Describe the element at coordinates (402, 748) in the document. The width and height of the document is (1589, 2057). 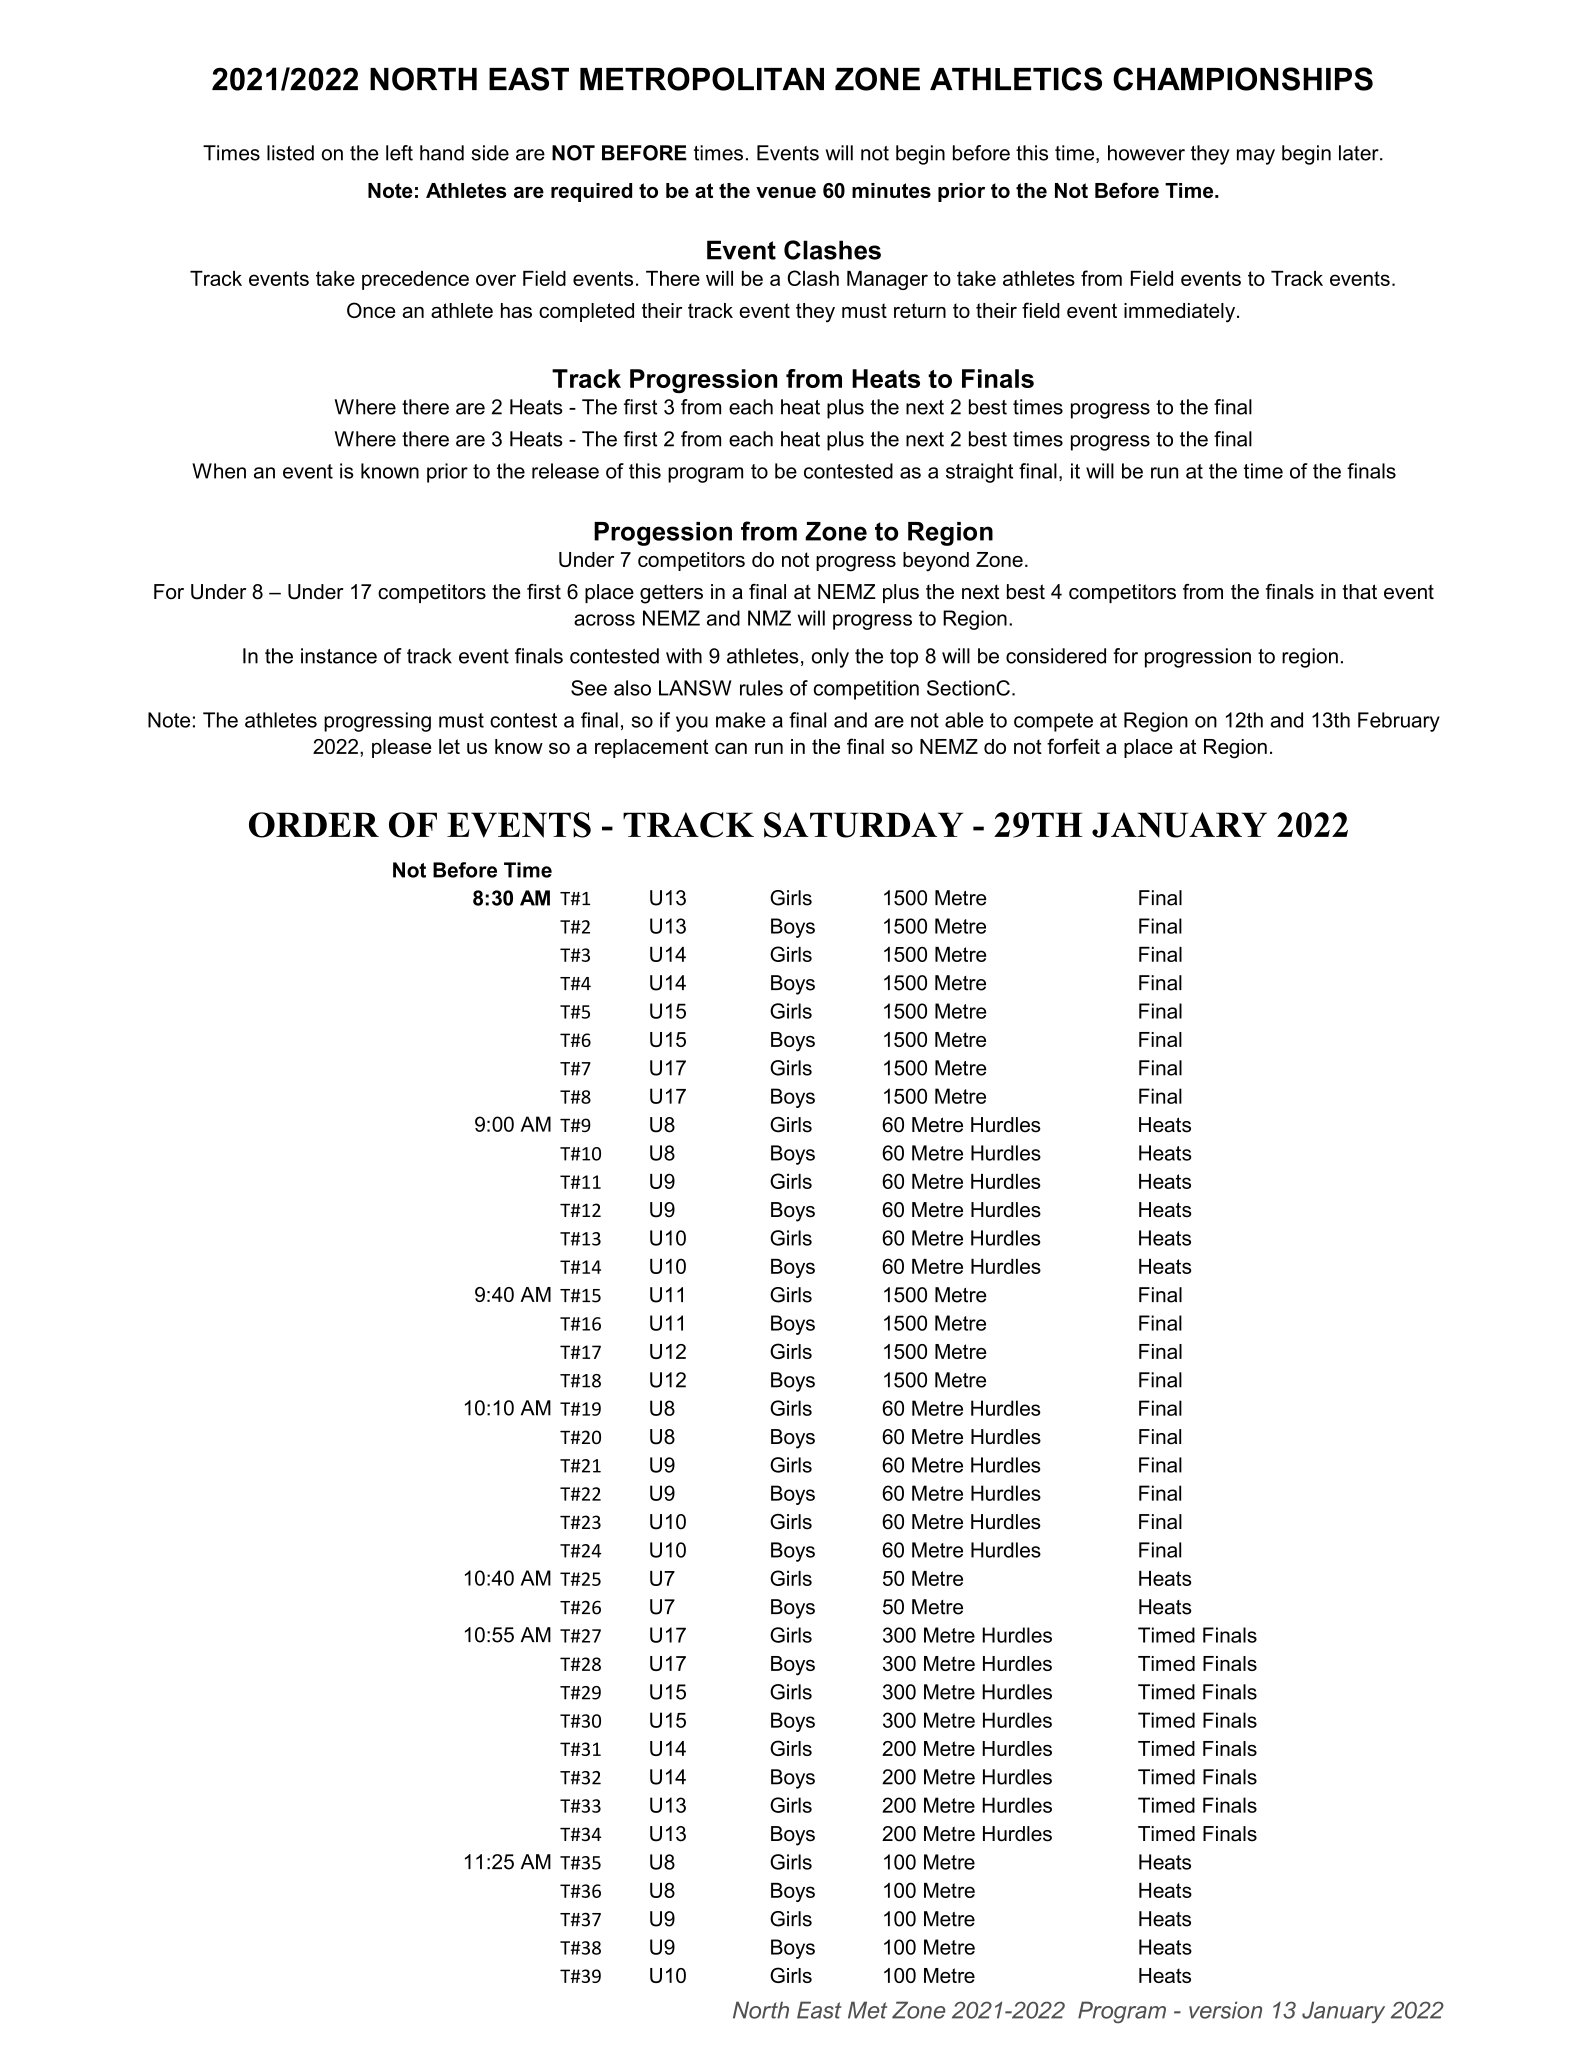
I see `please` at that location.
